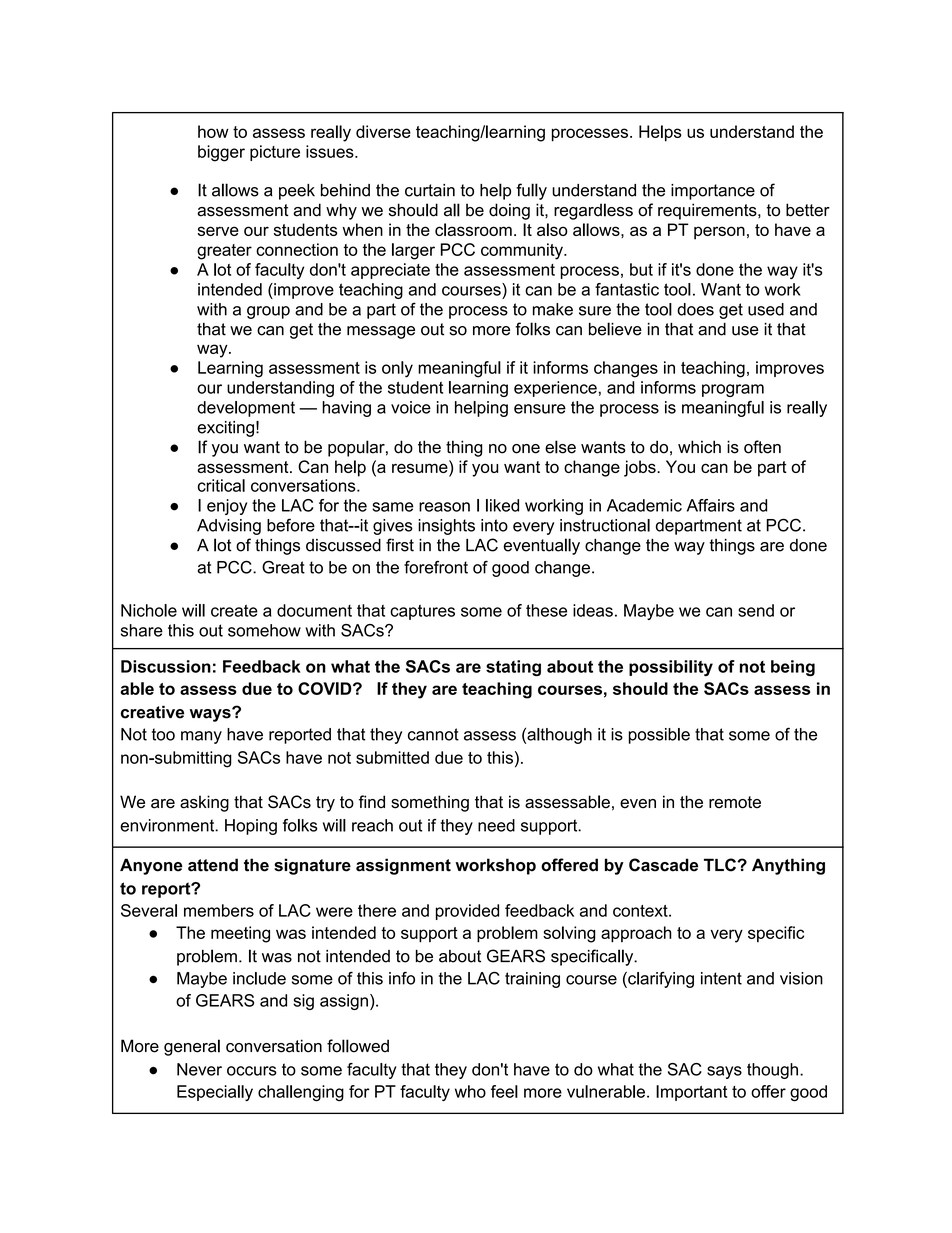  I want to click on create, so click(234, 611).
